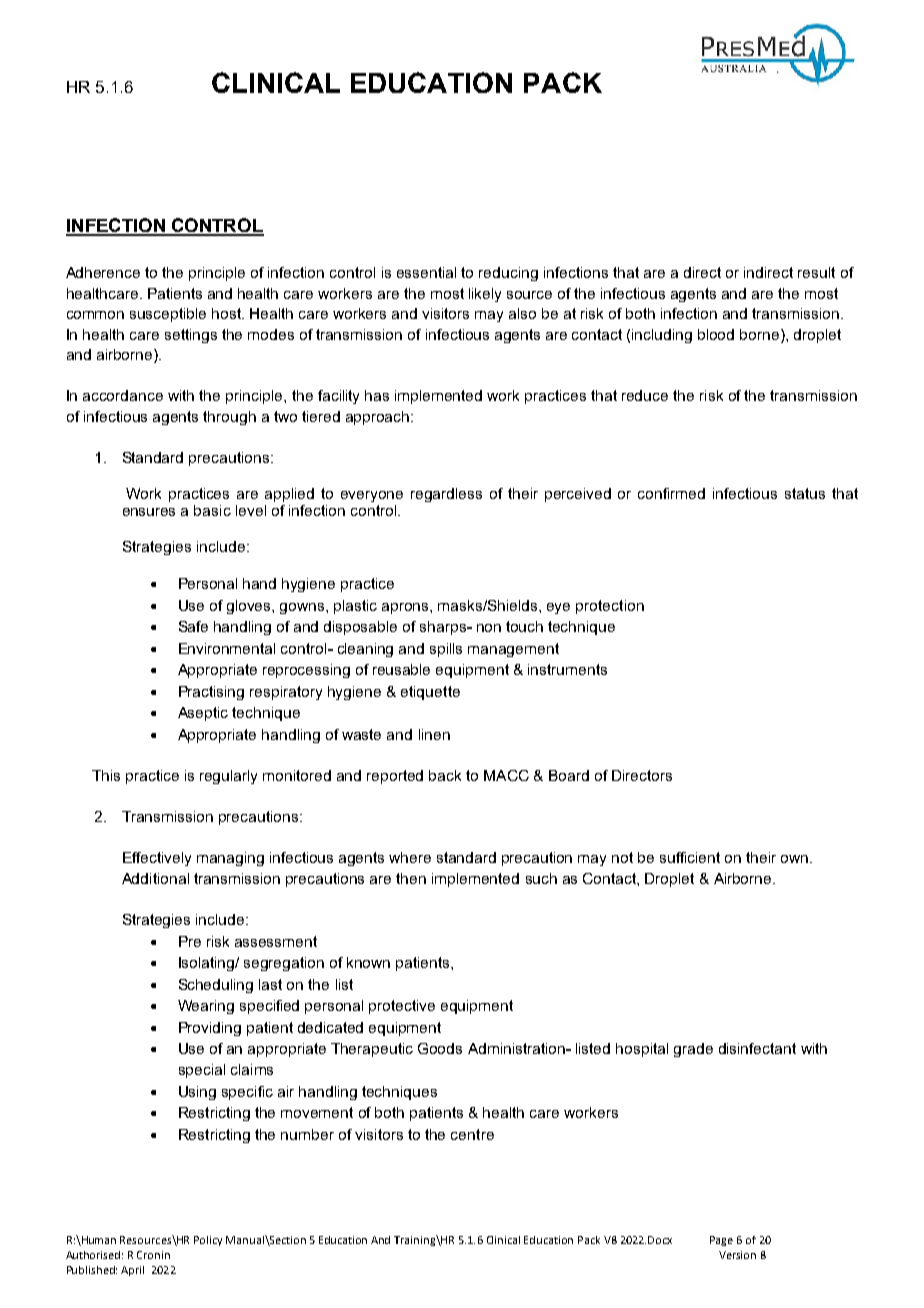 The width and height of the screenshot is (924, 1308). I want to click on protection, so click(610, 607).
